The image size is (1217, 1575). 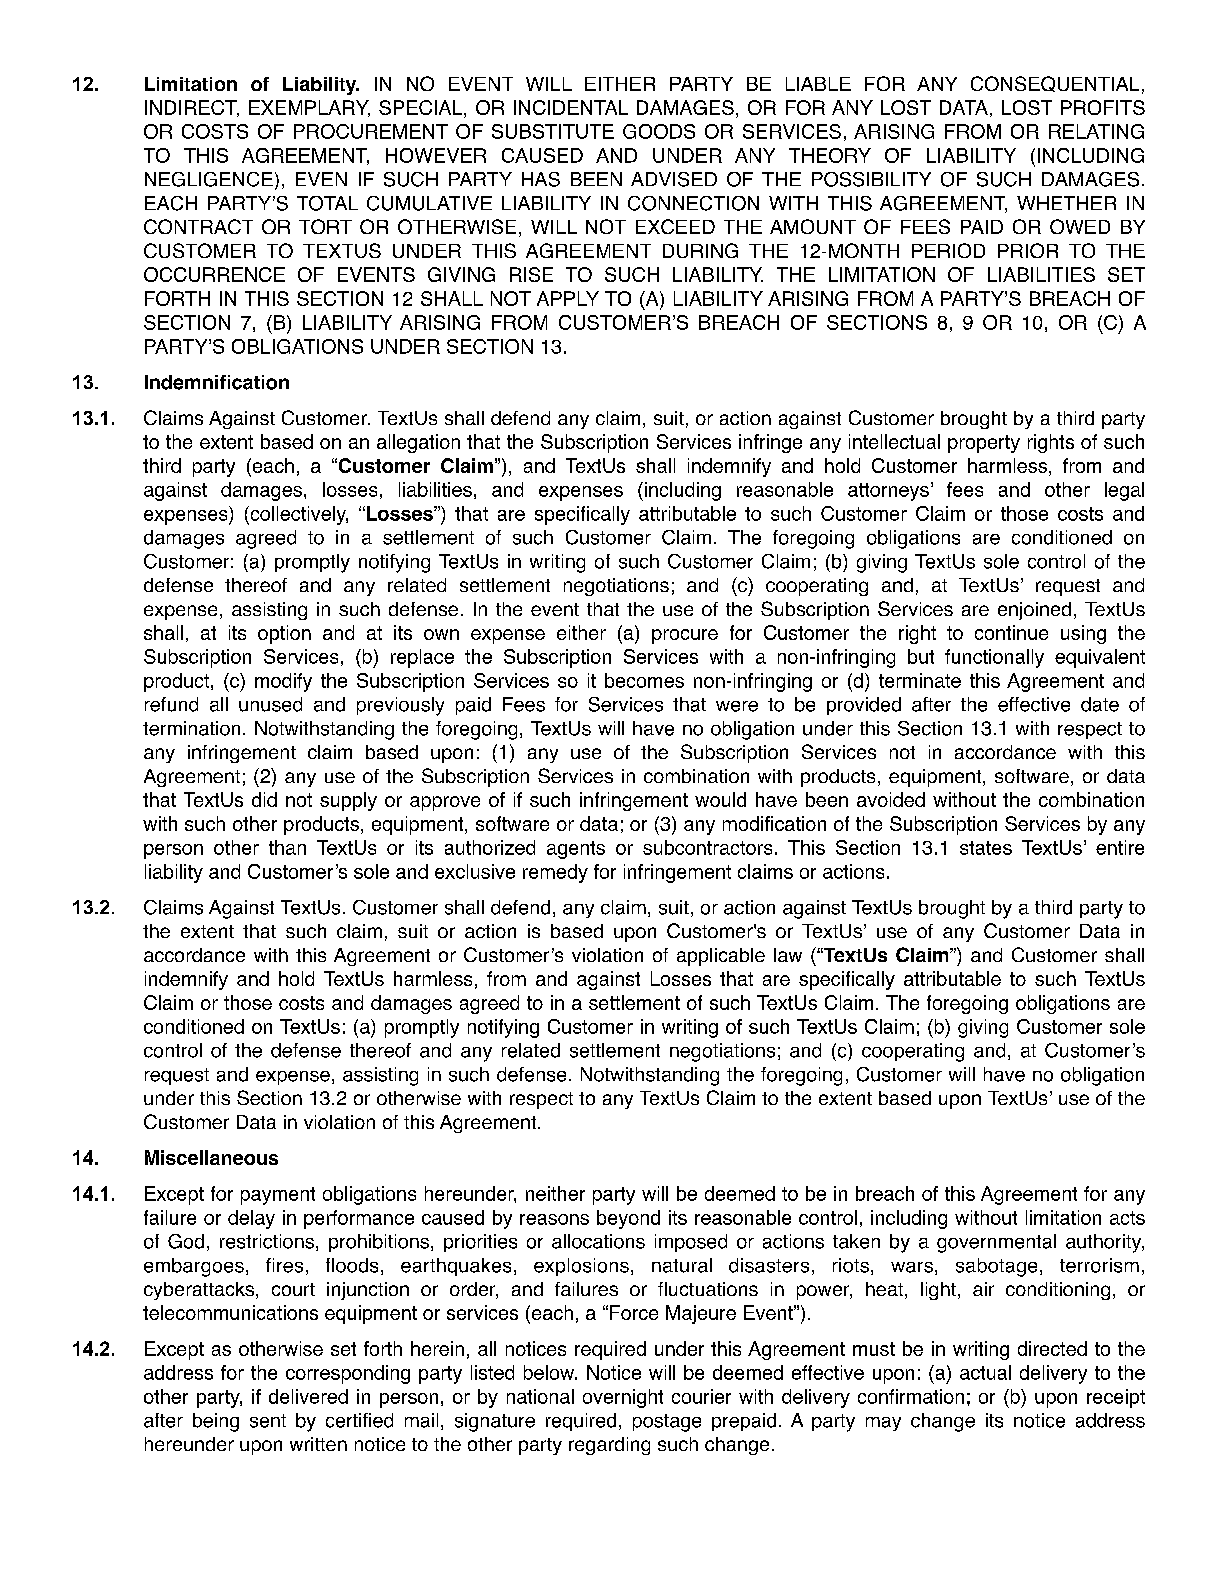 I want to click on property, so click(x=984, y=444).
